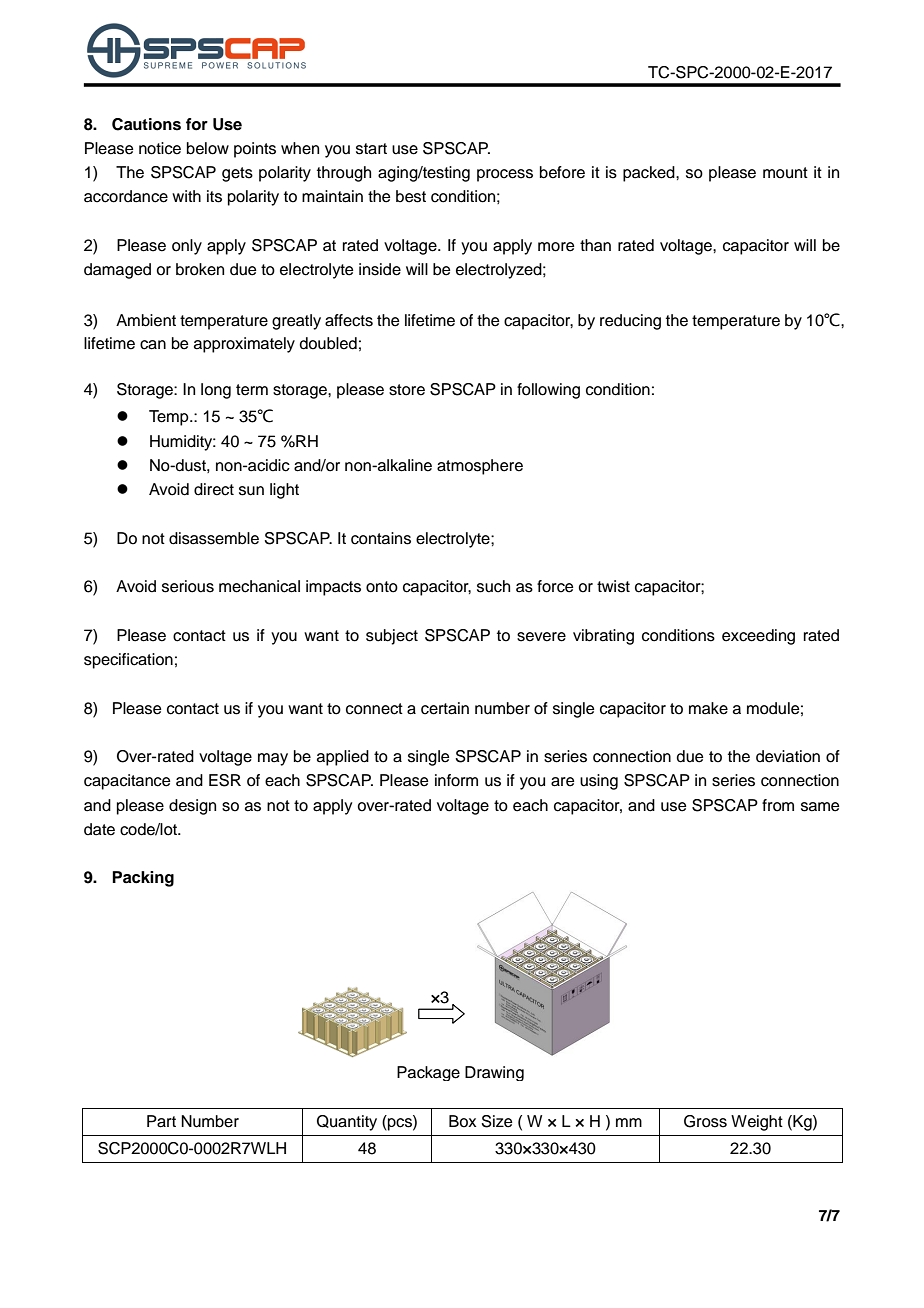 Image resolution: width=924 pixels, height=1308 pixels. Describe the element at coordinates (493, 586) in the screenshot. I see `such` at that location.
